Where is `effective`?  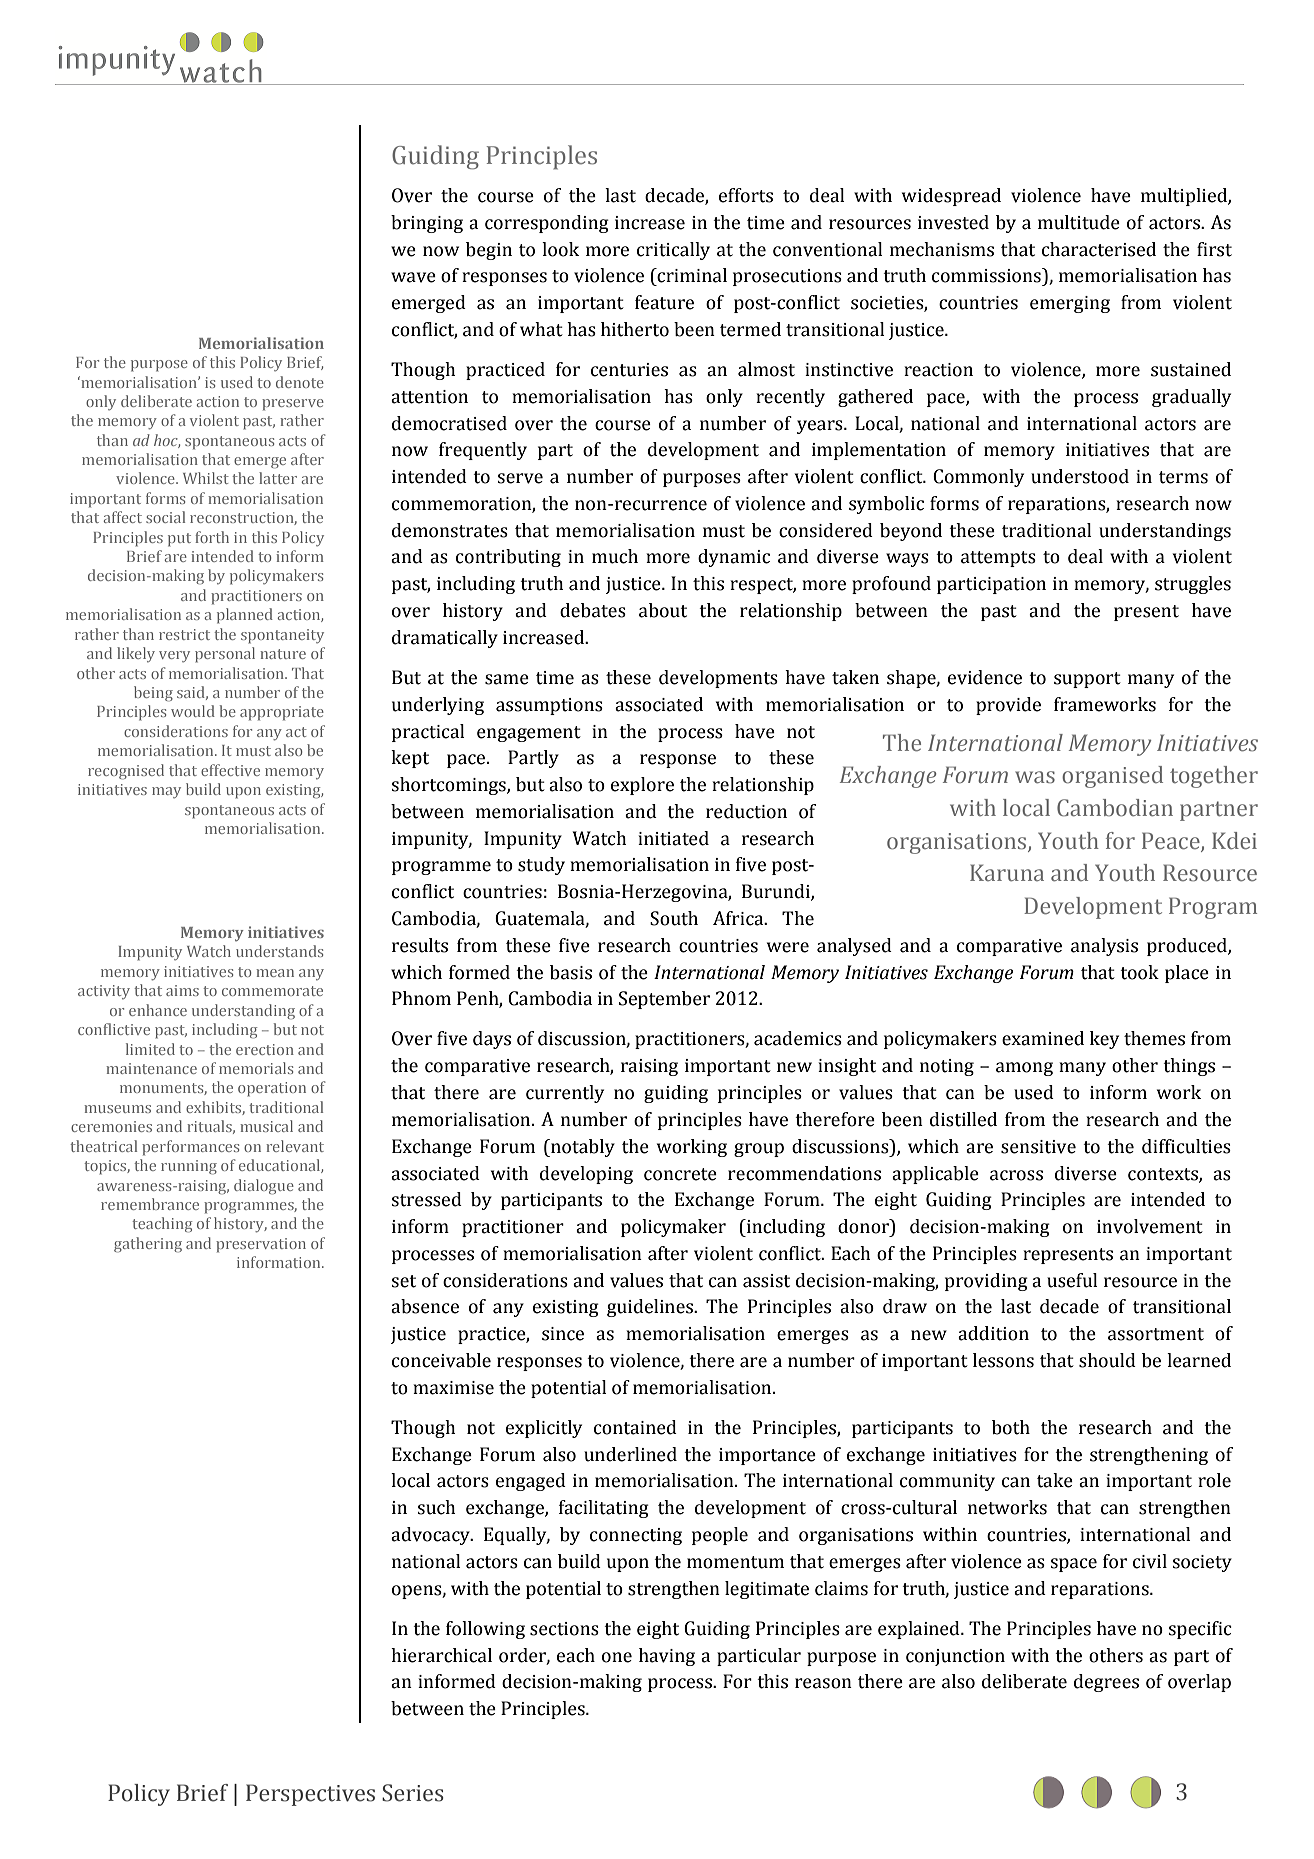 effective is located at coordinates (230, 770).
